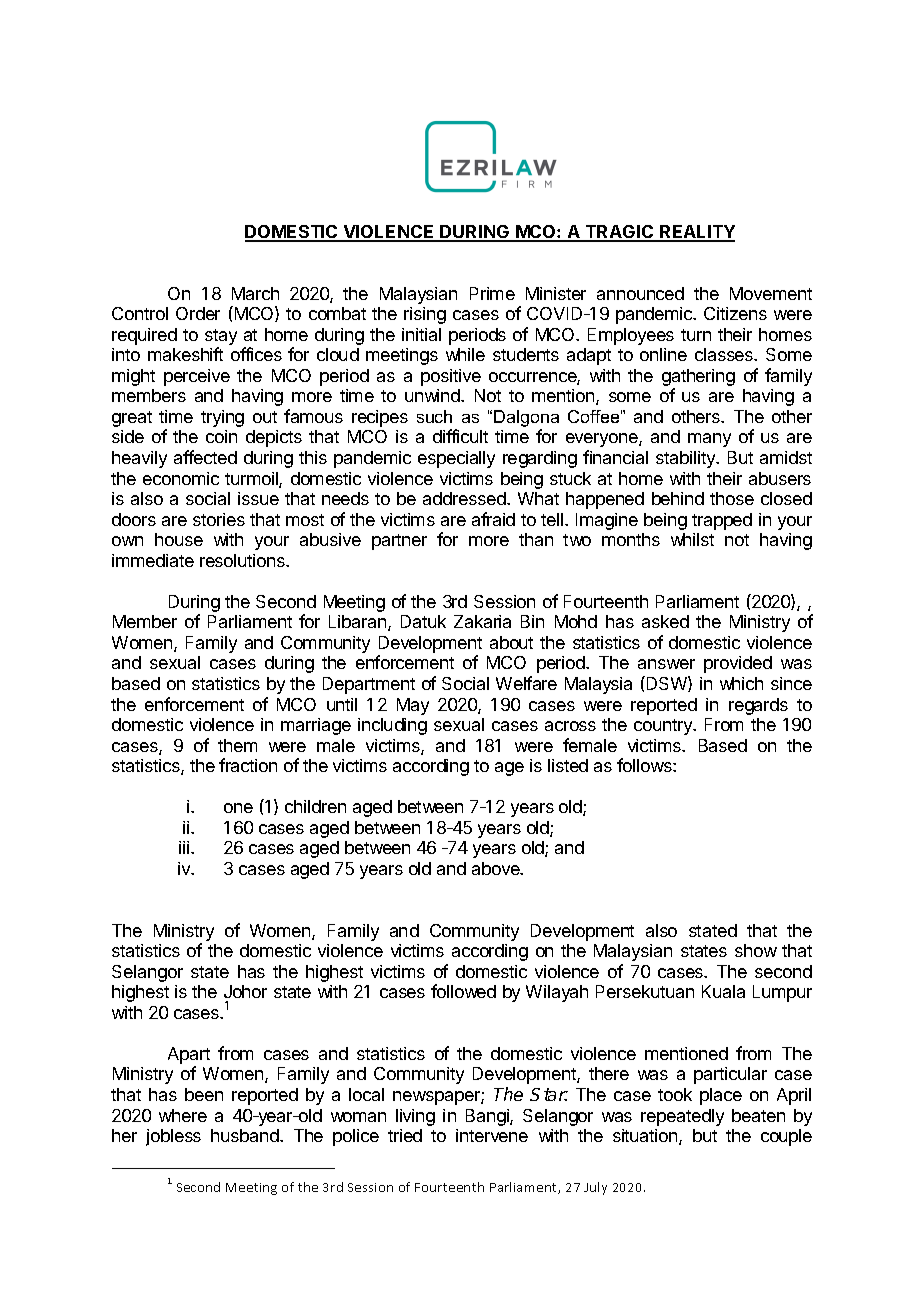  What do you see at coordinates (696, 233) in the image?
I see `REALITY` at bounding box center [696, 233].
